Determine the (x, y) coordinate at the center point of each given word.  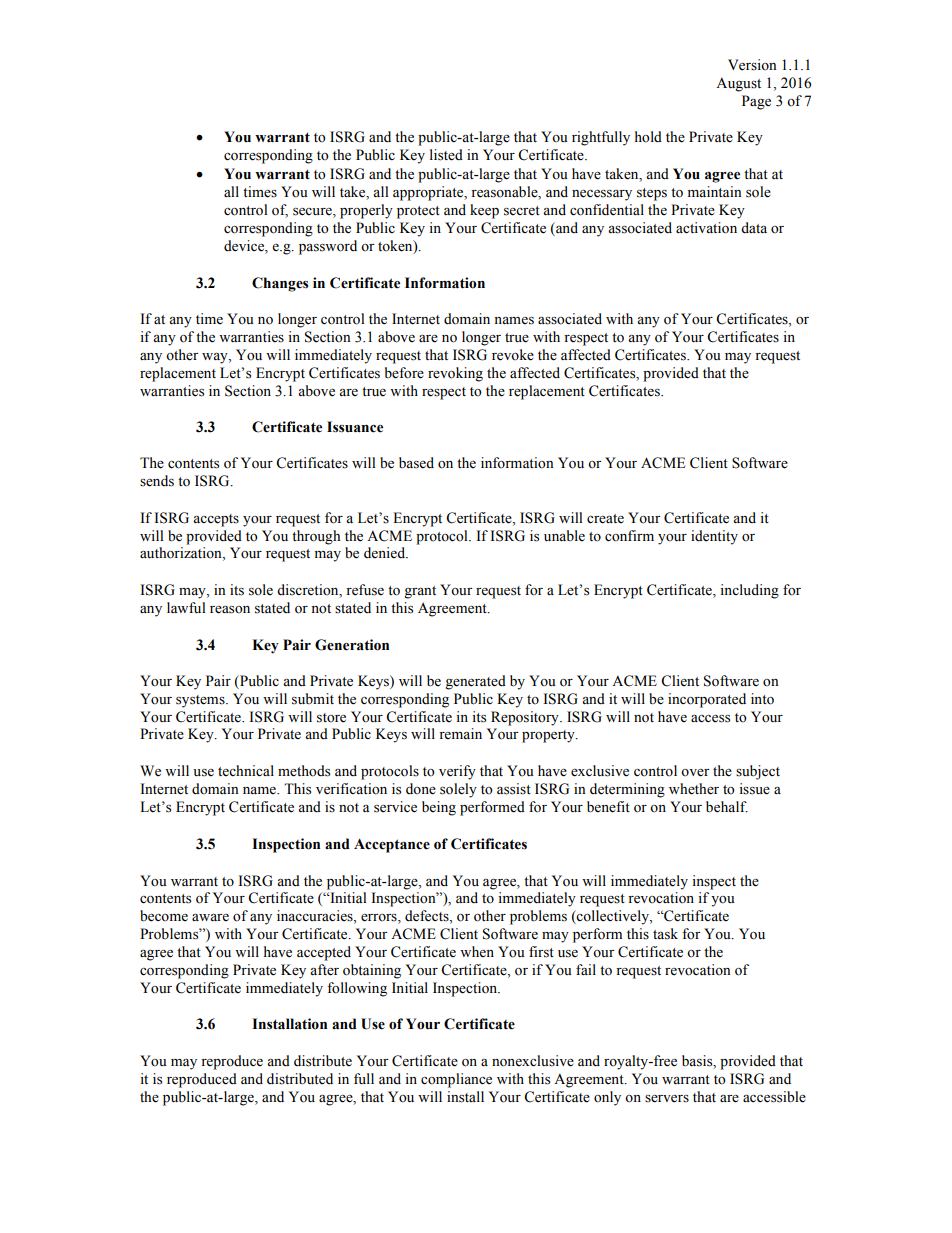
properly (366, 211)
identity (714, 537)
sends (157, 481)
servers (667, 1099)
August (738, 84)
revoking (455, 374)
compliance (456, 1080)
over (695, 773)
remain (460, 734)
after (324, 970)
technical (246, 771)
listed (446, 155)
